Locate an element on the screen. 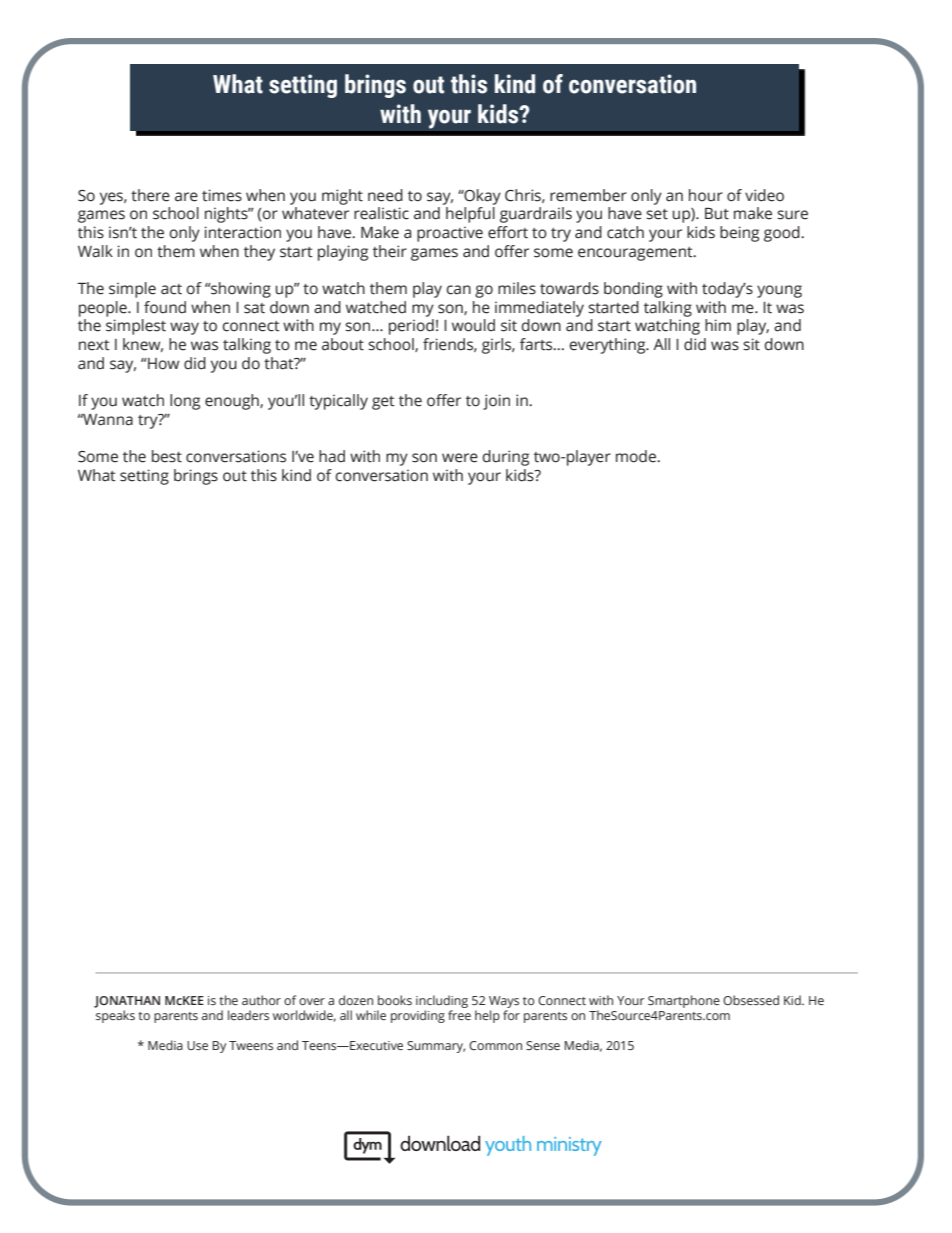  Use is located at coordinates (197, 1045).
